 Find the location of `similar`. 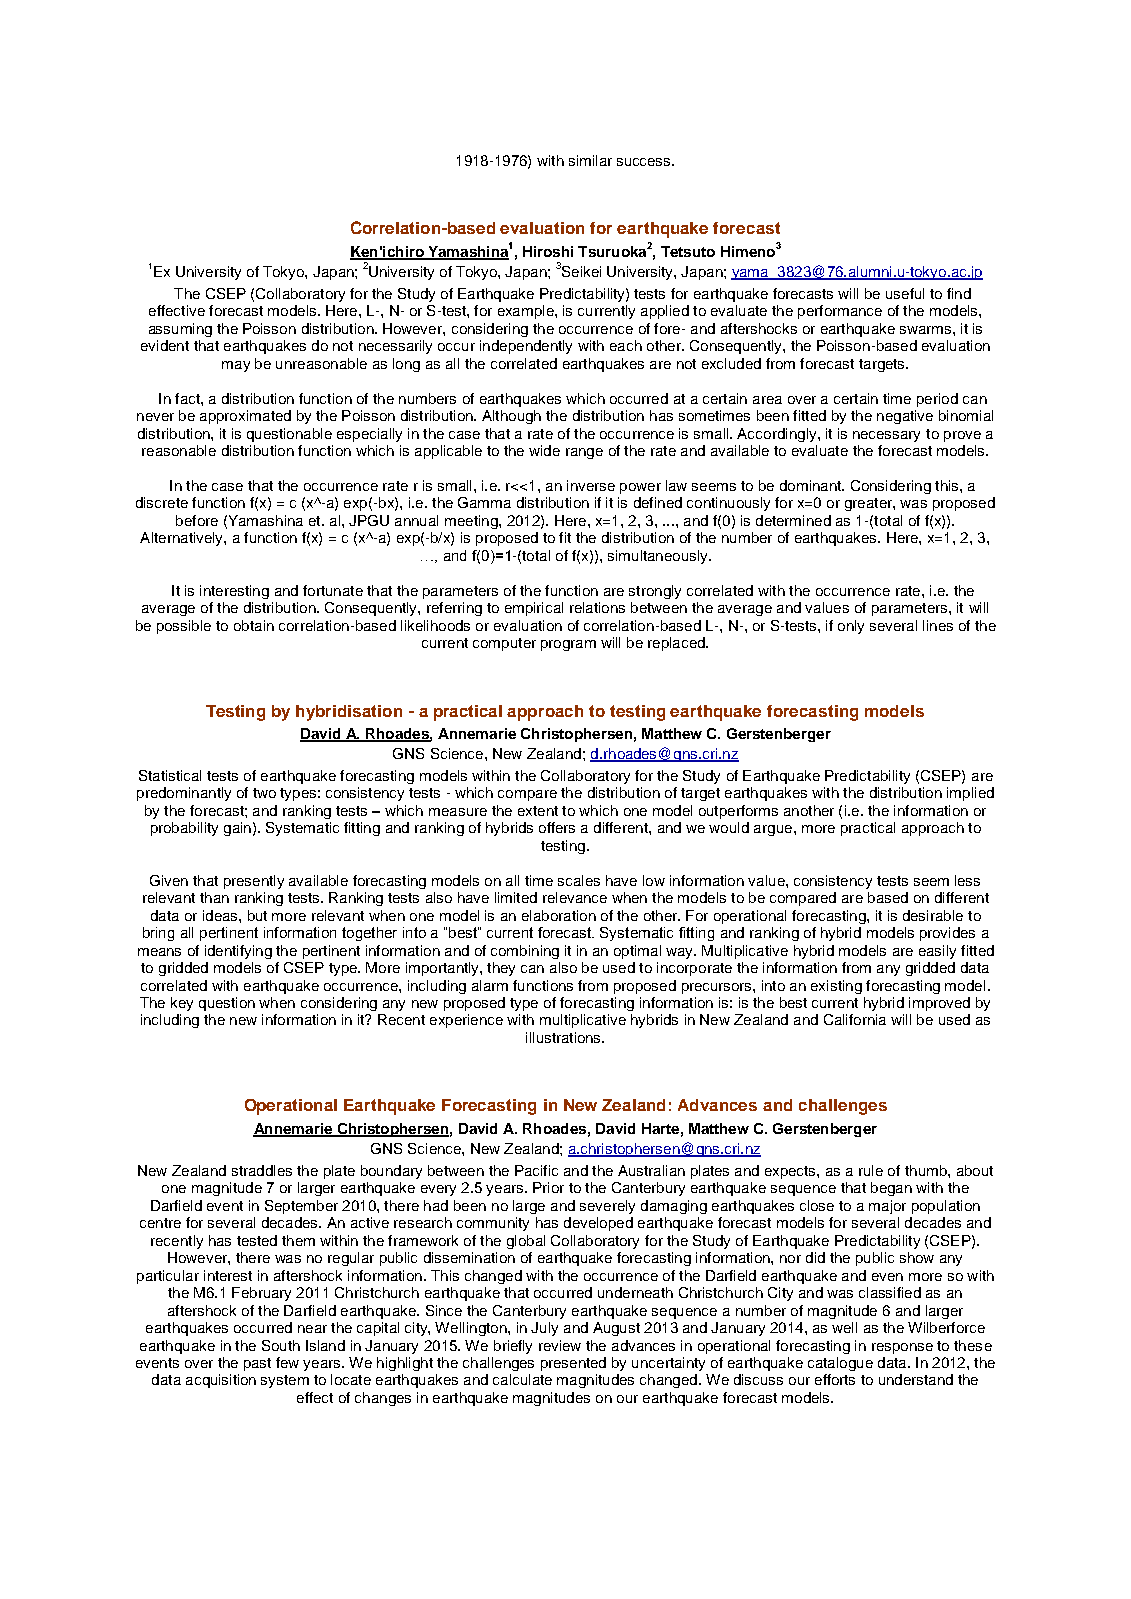

similar is located at coordinates (590, 160).
